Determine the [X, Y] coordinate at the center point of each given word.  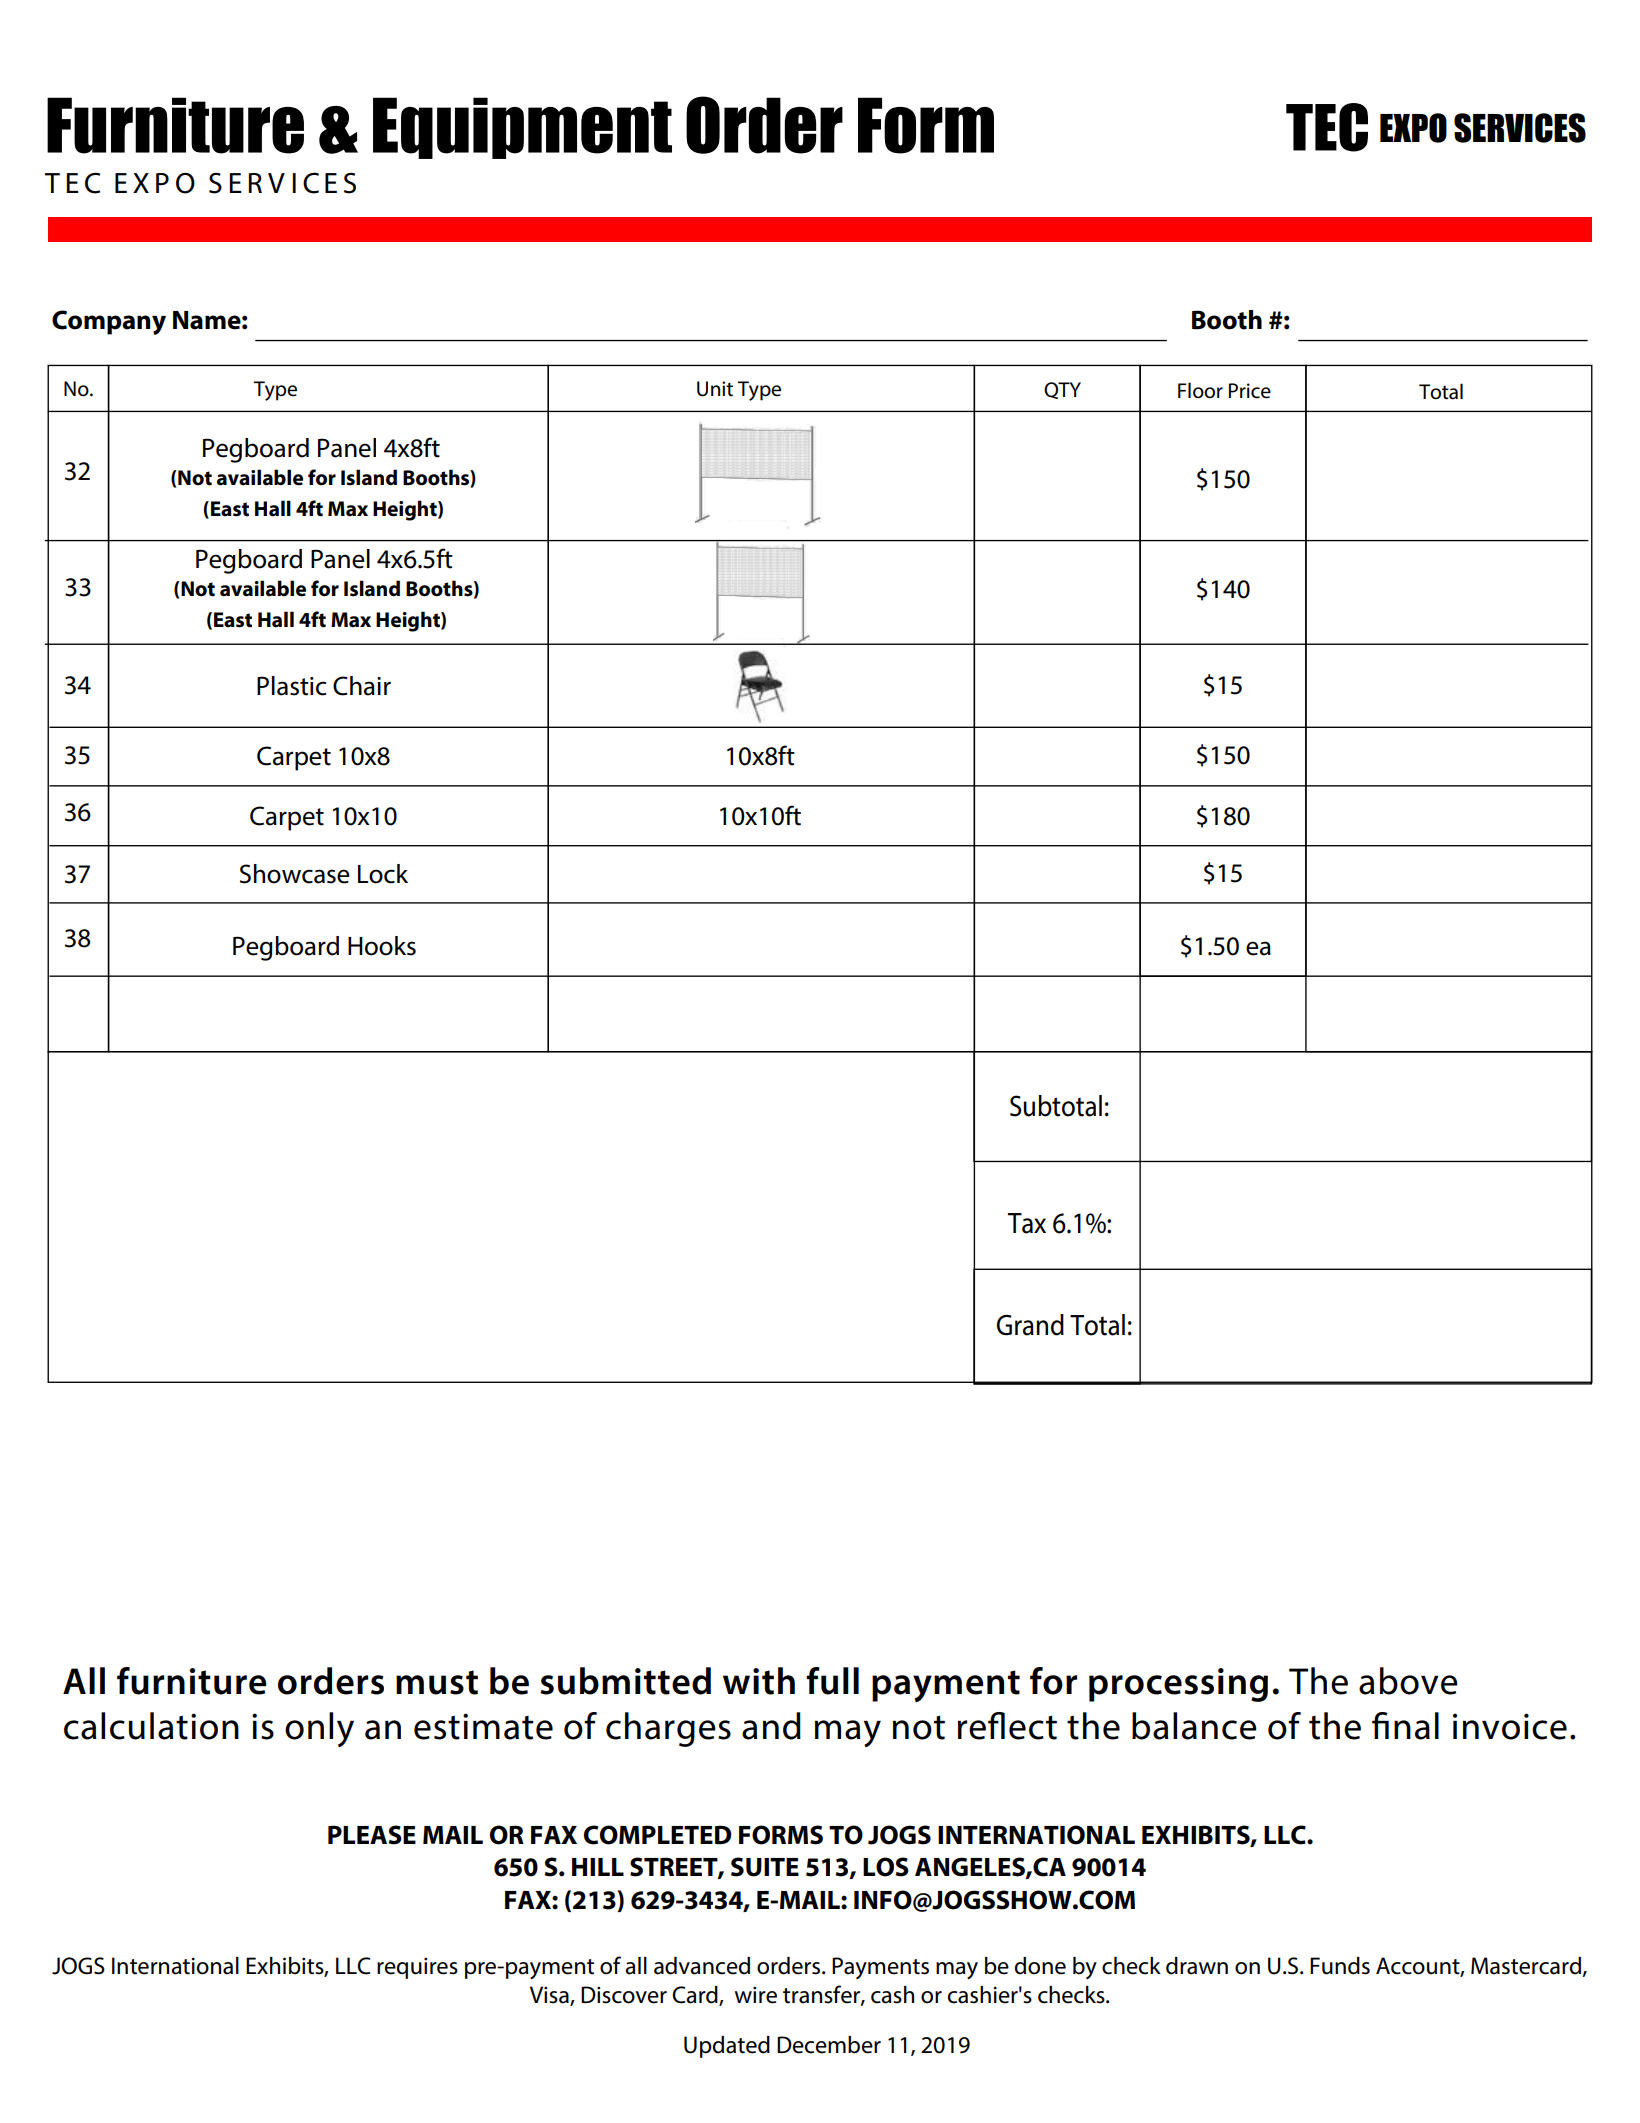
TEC [1327, 127]
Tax [1027, 1223]
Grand [1030, 1325]
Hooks [382, 946]
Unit [715, 389]
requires [417, 1968]
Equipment [522, 128]
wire [756, 1995]
